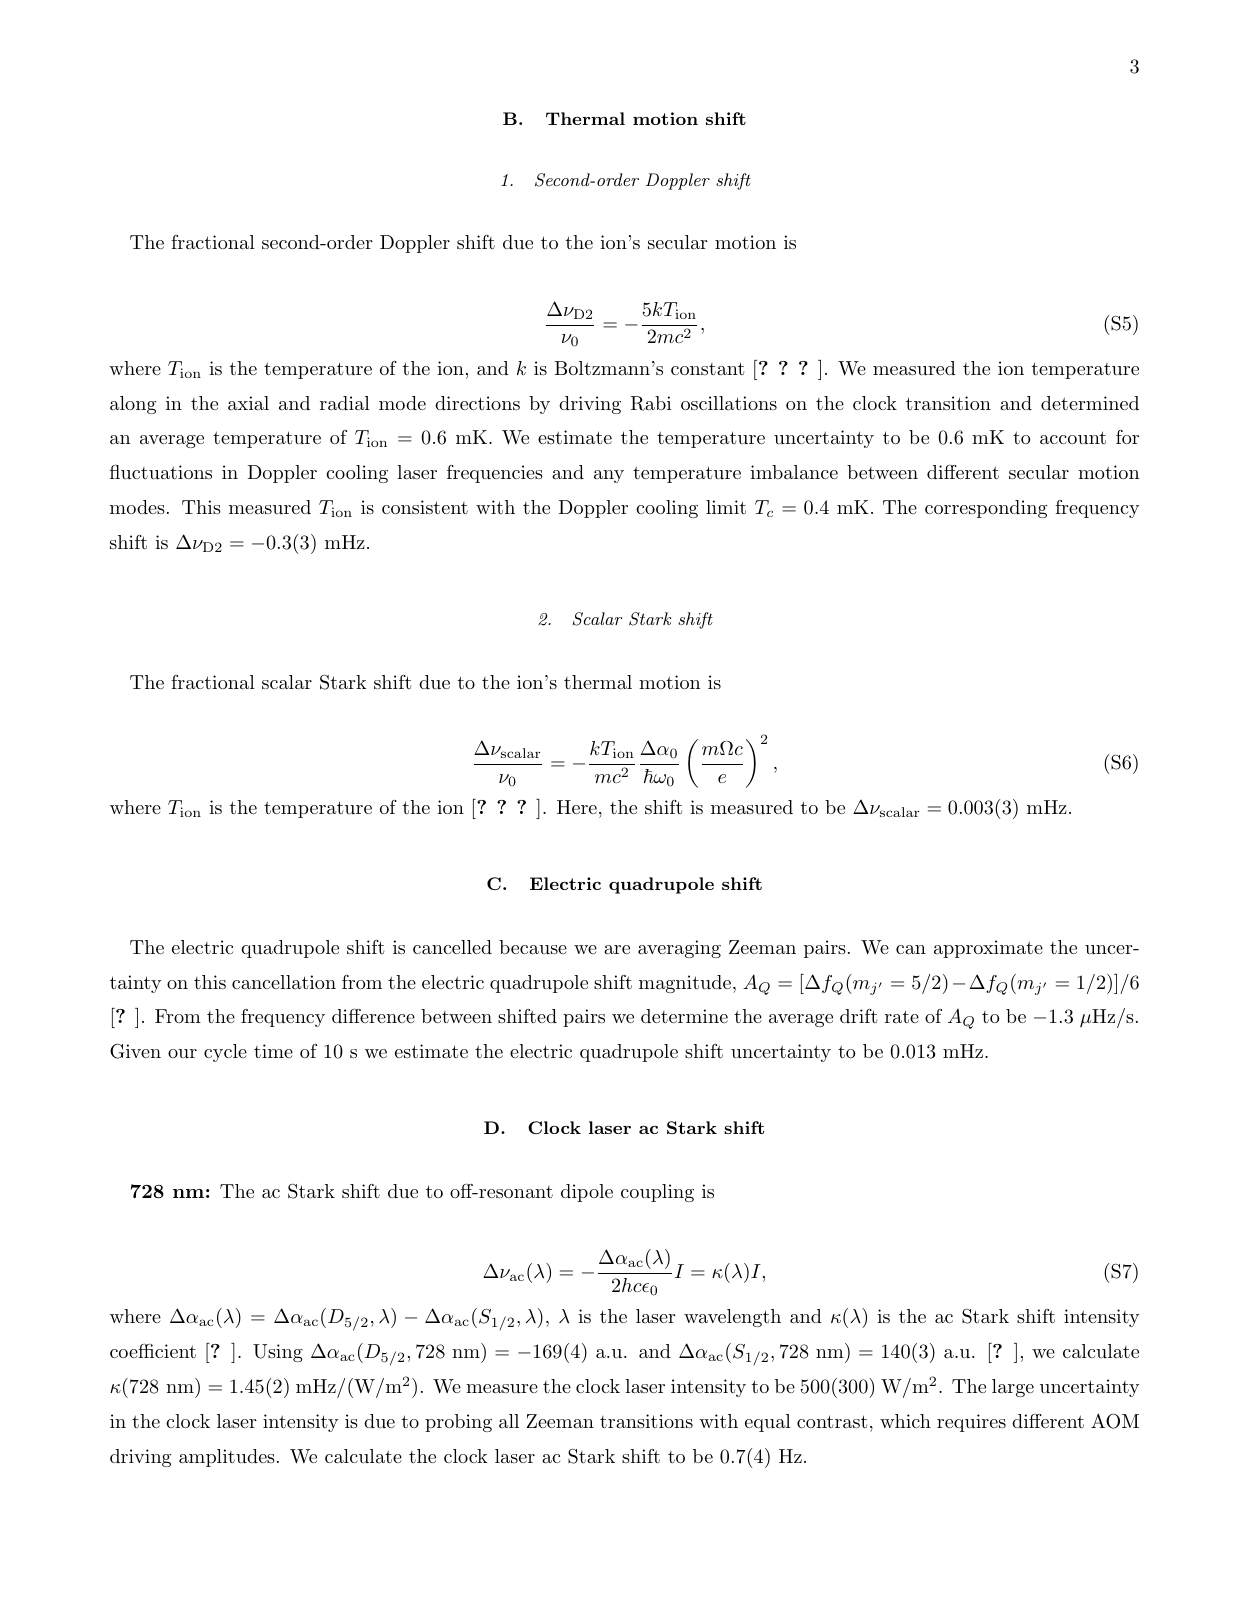 The height and width of the screenshot is (1606, 1241). Describe the element at coordinates (225, 1053) in the screenshot. I see `cycle` at that location.
